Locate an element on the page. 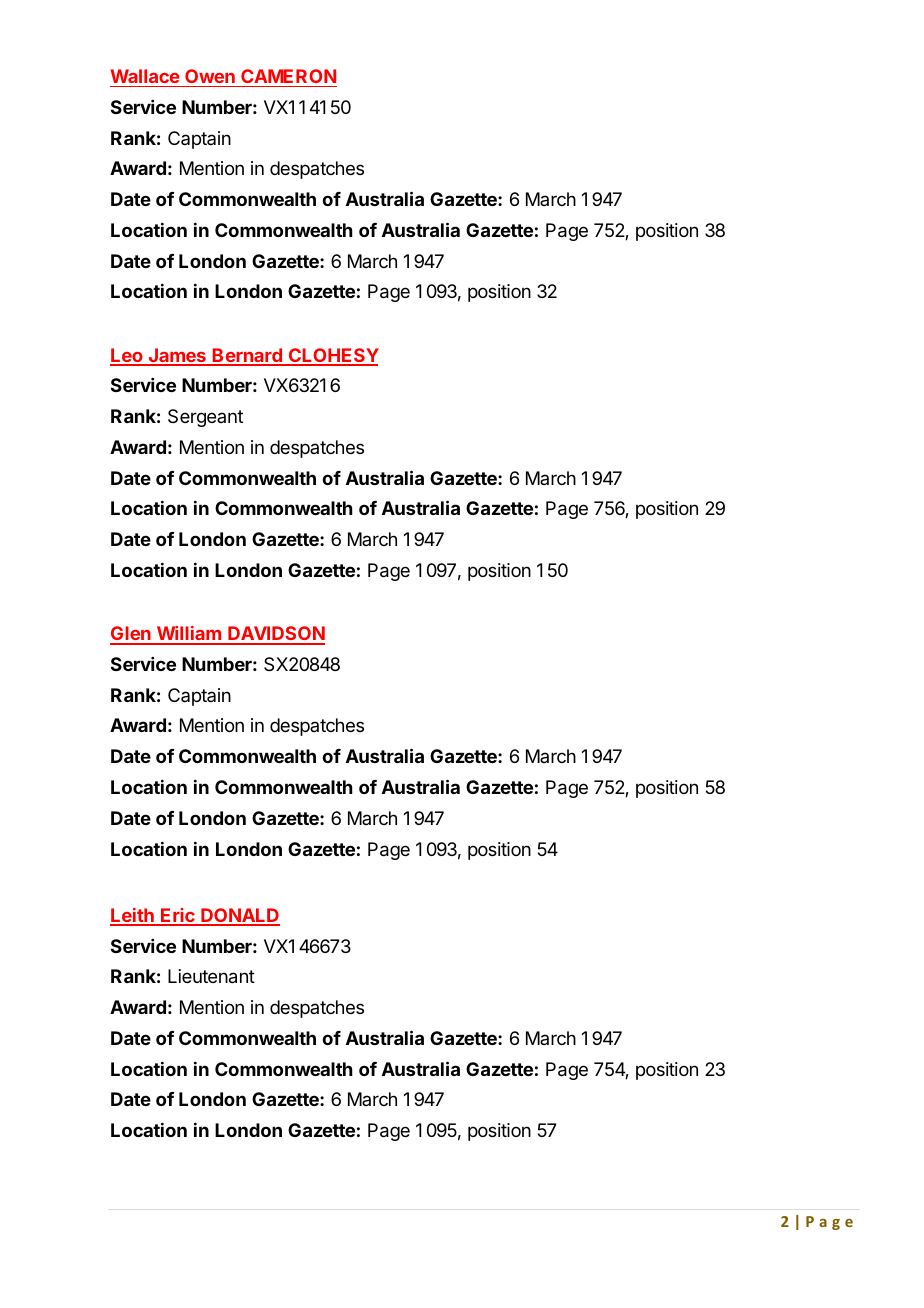  Wallace is located at coordinates (145, 76).
